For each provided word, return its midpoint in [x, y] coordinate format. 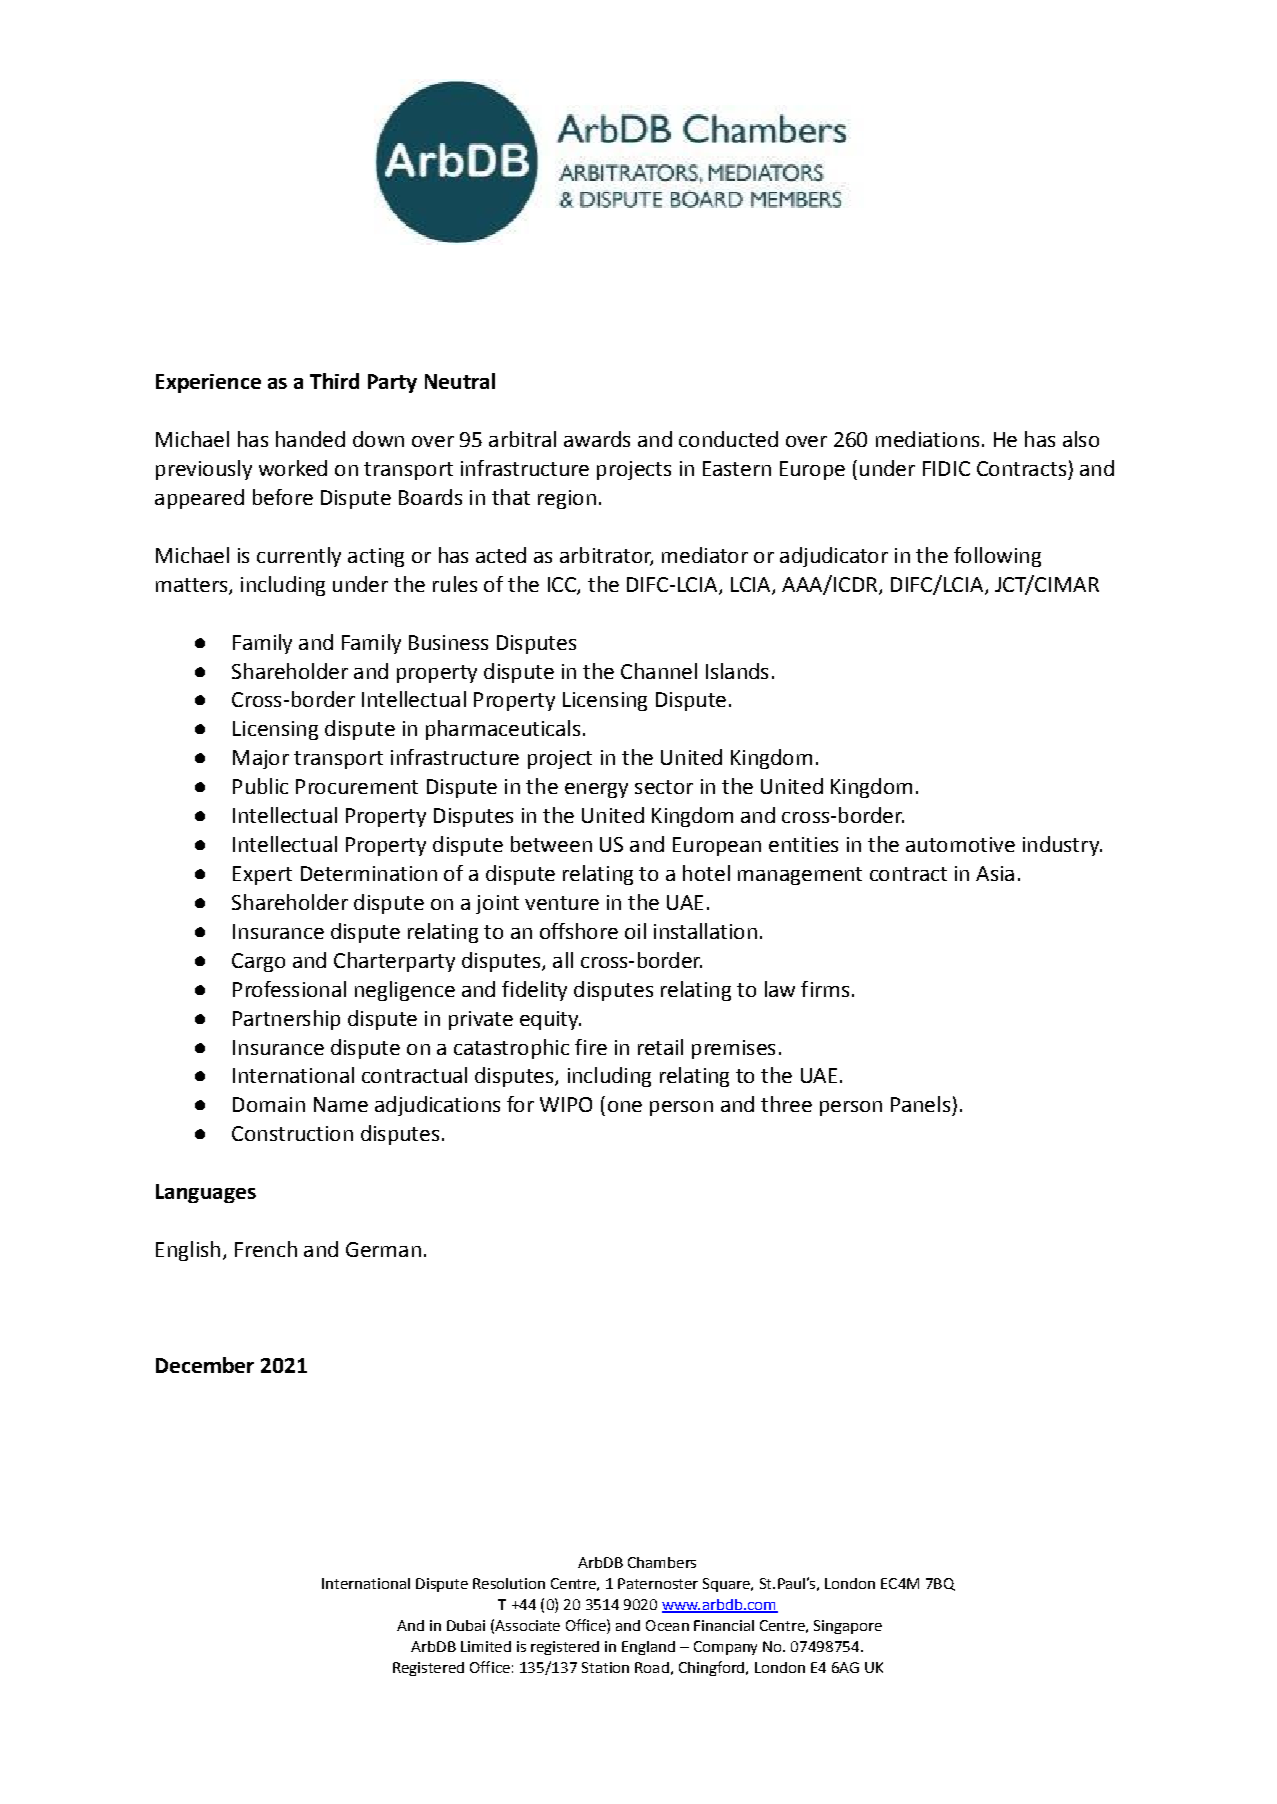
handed [310, 439]
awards [597, 439]
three [786, 1104]
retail [660, 1047]
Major [261, 759]
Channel [659, 671]
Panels [920, 1104]
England [648, 1648]
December [205, 1365]
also [1081, 439]
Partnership [286, 1020]
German [383, 1249]
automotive [960, 844]
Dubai [466, 1625]
